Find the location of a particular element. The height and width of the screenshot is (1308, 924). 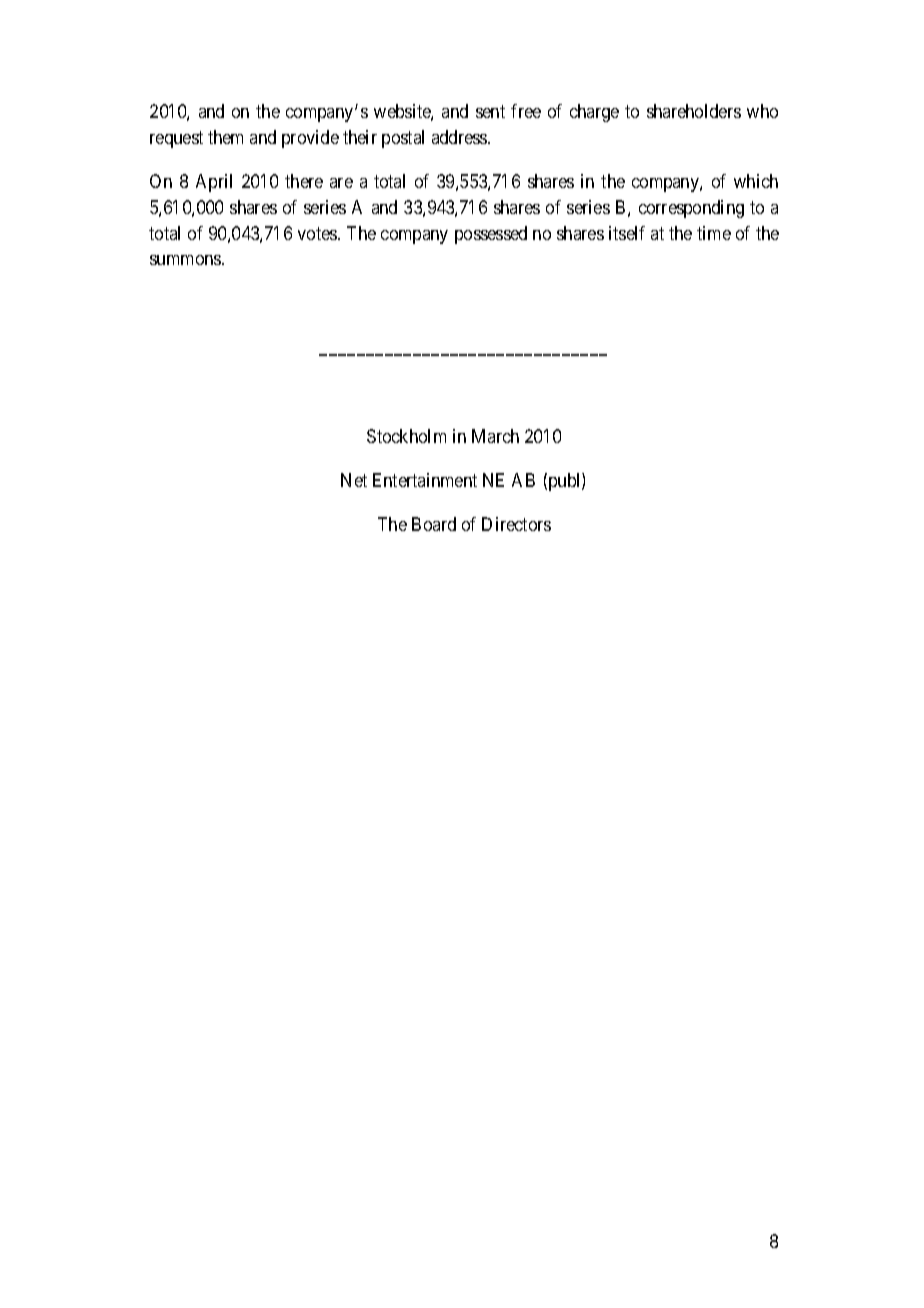

Stockholm is located at coordinates (406, 436).
